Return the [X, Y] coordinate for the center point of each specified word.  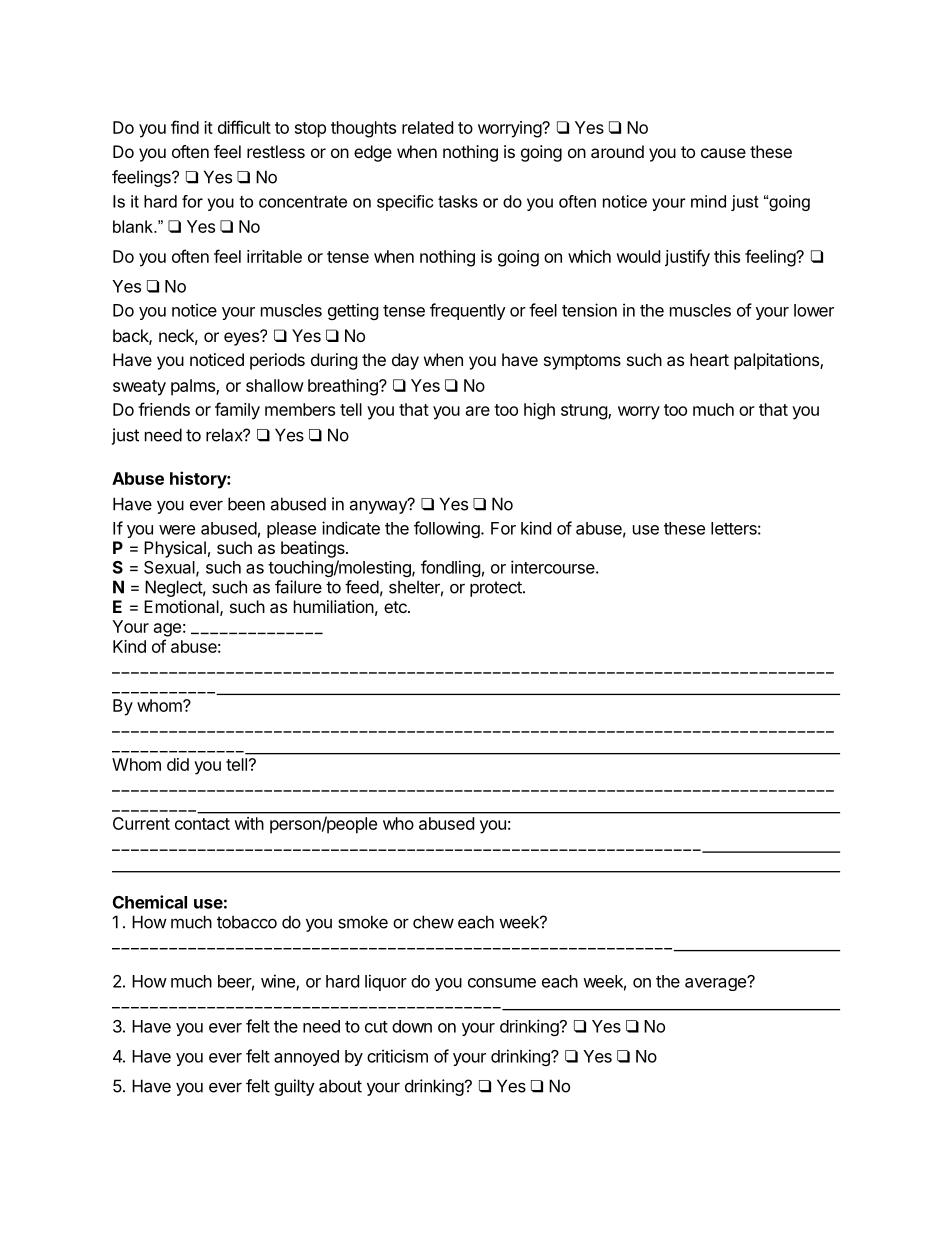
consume [502, 983]
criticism [397, 1056]
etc [396, 607]
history [199, 480]
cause [723, 153]
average [716, 984]
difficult [244, 127]
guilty [294, 1087]
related [427, 127]
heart [709, 359]
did [178, 764]
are [478, 411]
